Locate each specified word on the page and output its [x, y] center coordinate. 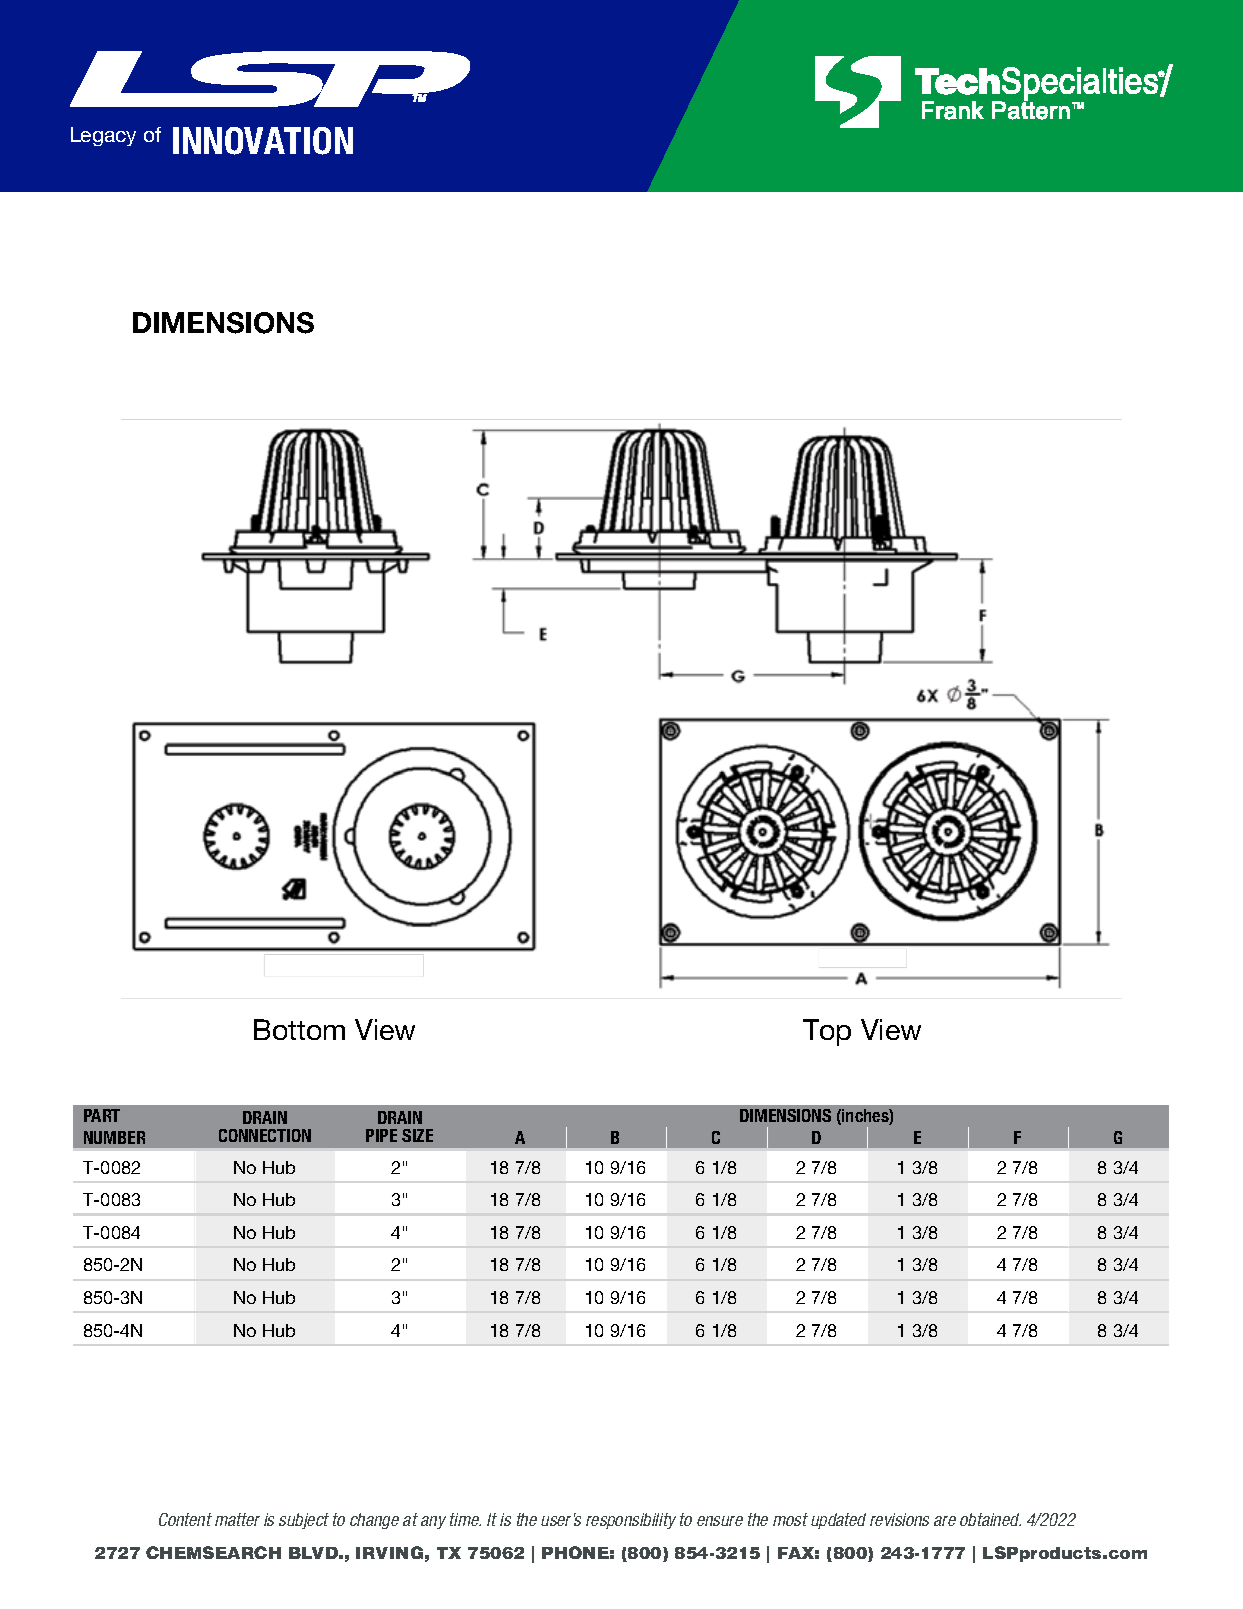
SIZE [417, 1135]
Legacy [103, 136]
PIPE [381, 1135]
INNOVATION [263, 141]
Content [185, 1519]
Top [827, 1032]
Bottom [299, 1029]
